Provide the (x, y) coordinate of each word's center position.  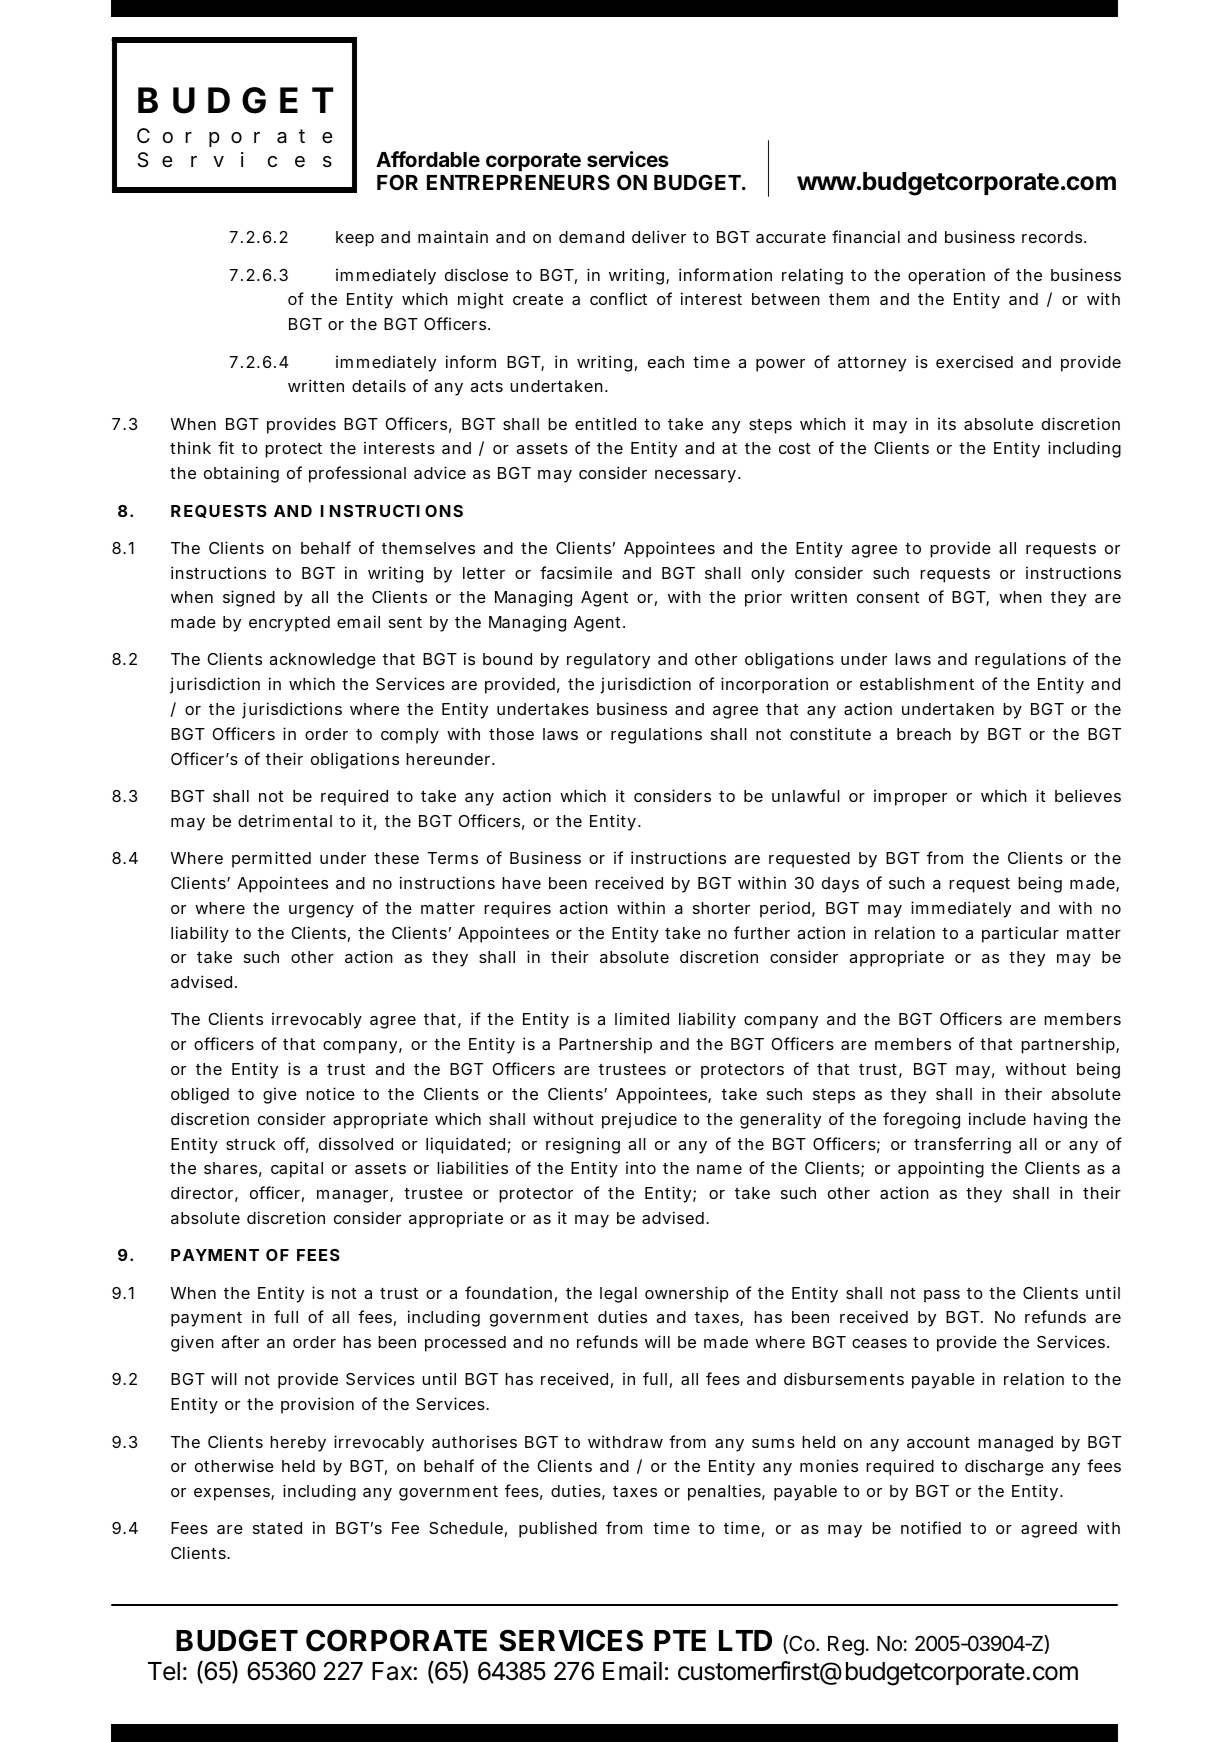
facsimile (576, 572)
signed (249, 598)
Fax (393, 1671)
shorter (721, 908)
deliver (659, 236)
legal (618, 1295)
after (240, 1341)
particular (1020, 934)
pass (942, 1296)
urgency (321, 911)
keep (355, 239)
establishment (917, 683)
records (1052, 237)
